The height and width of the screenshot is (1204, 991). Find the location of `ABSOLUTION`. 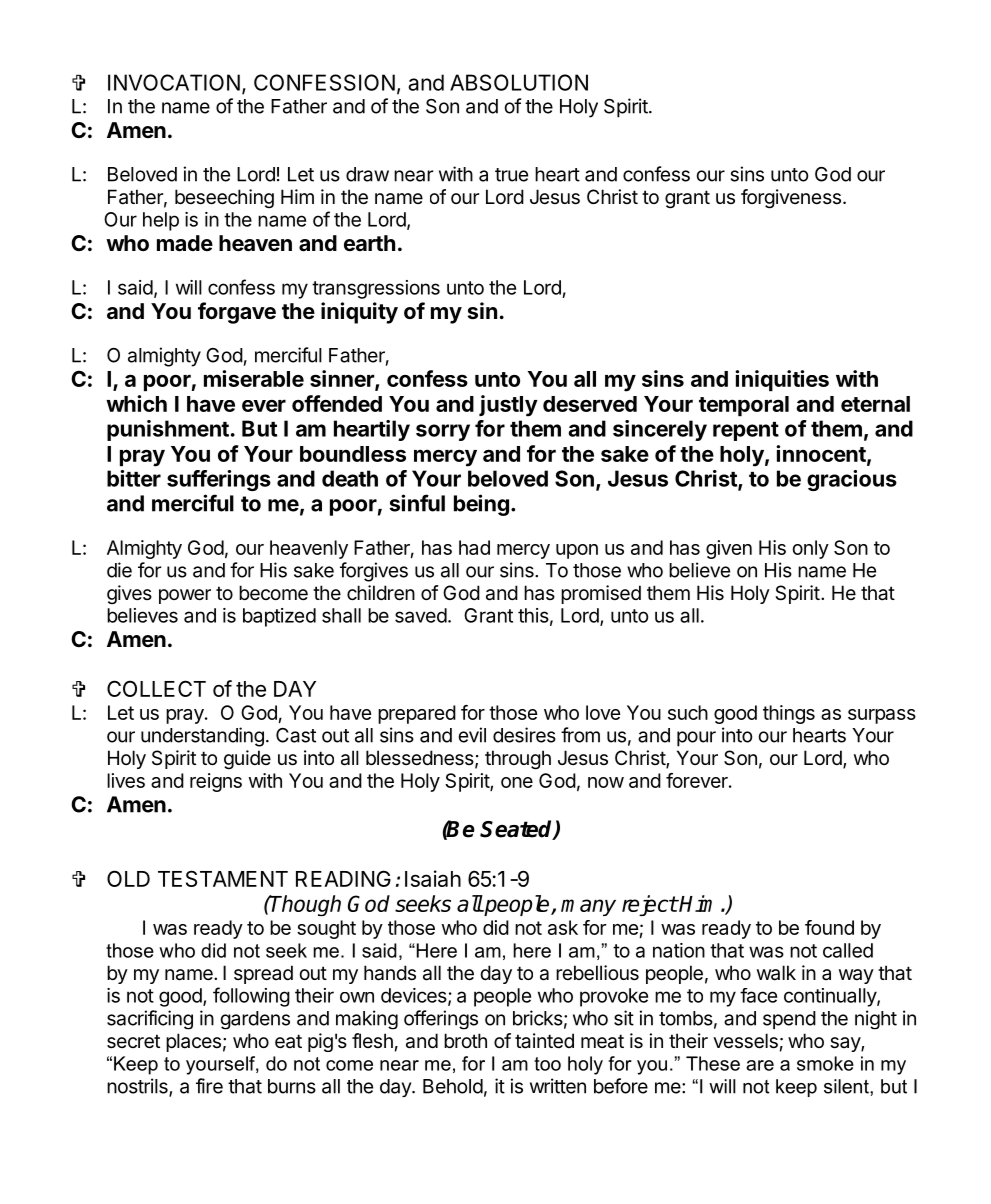

ABSOLUTION is located at coordinates (519, 82).
